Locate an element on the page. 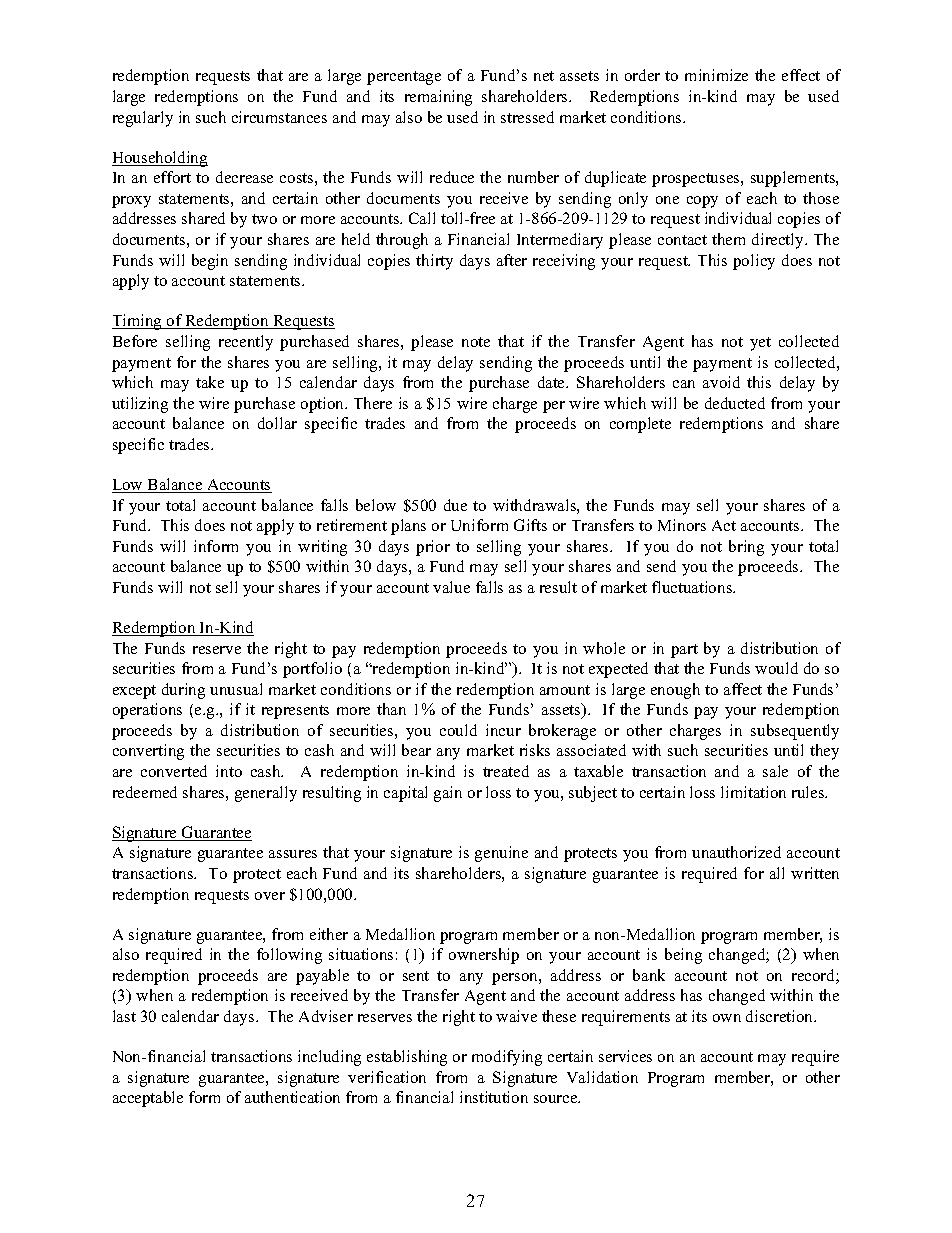  unauthorized is located at coordinates (736, 852).
